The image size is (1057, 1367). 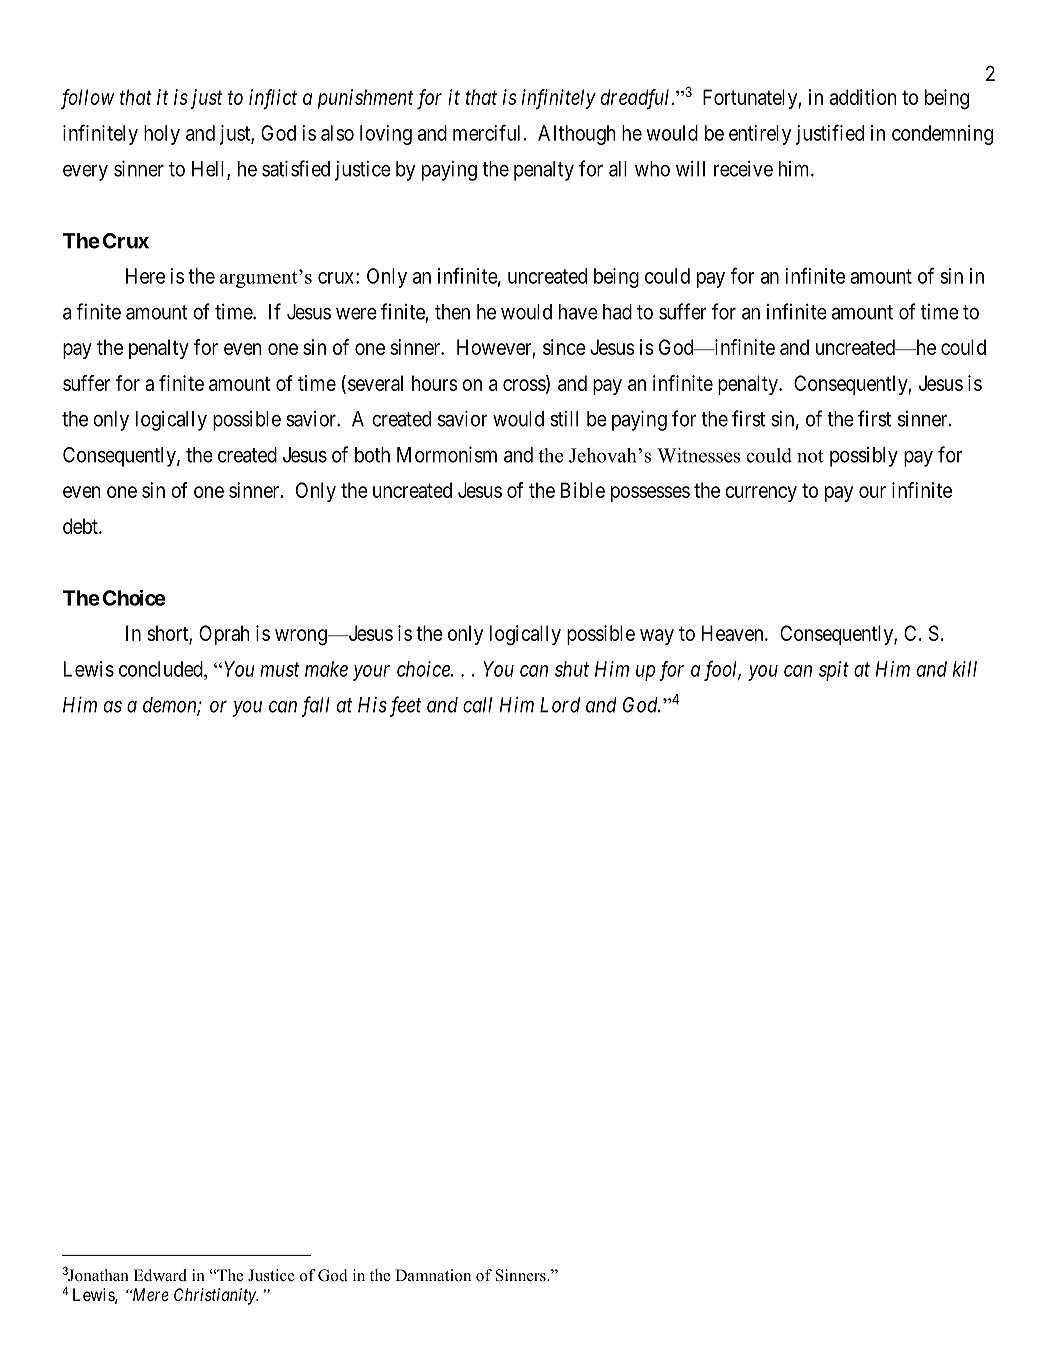 What do you see at coordinates (560, 705) in the screenshot?
I see `Lord` at bounding box center [560, 705].
